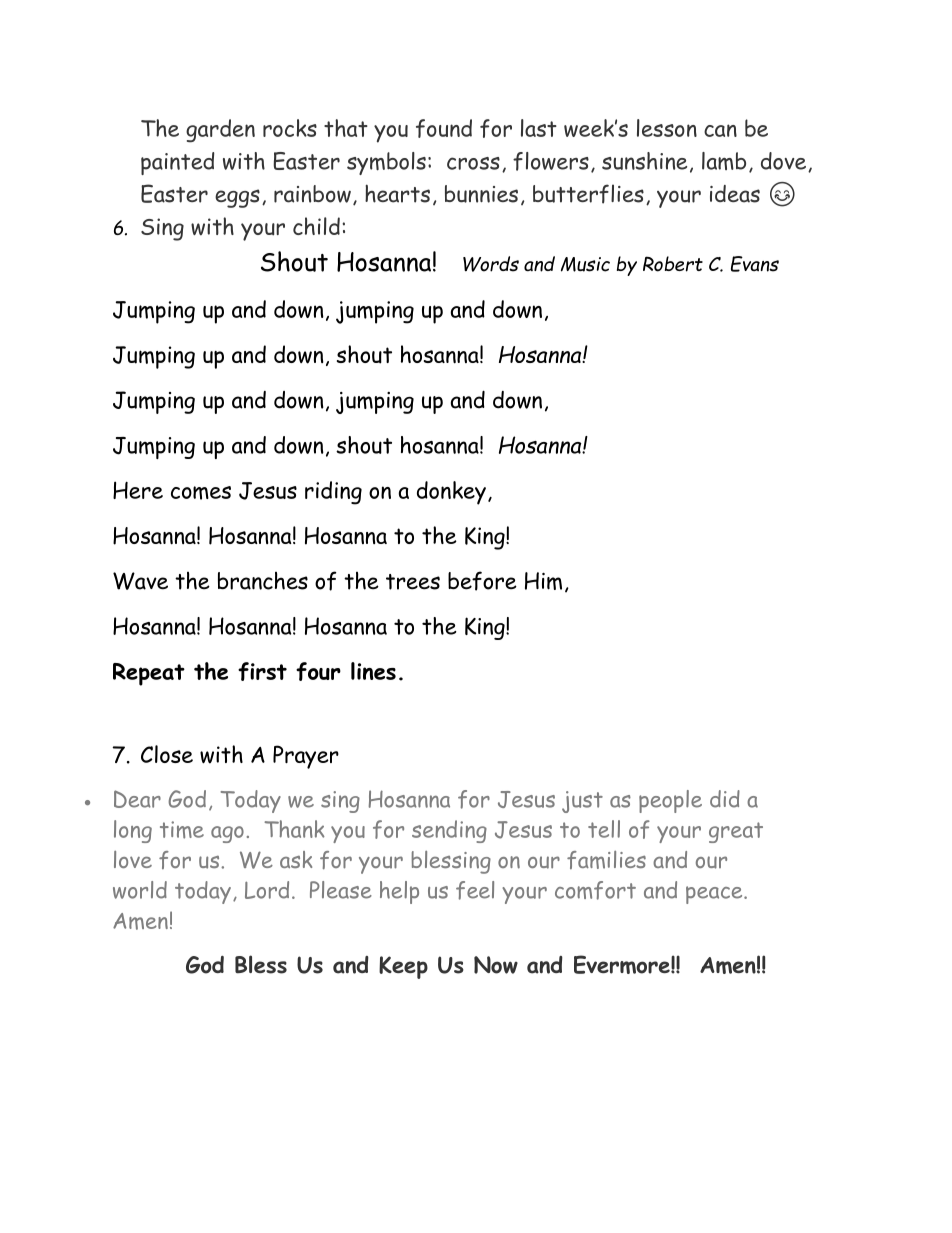 The image size is (952, 1233). I want to click on lamb, so click(724, 161).
